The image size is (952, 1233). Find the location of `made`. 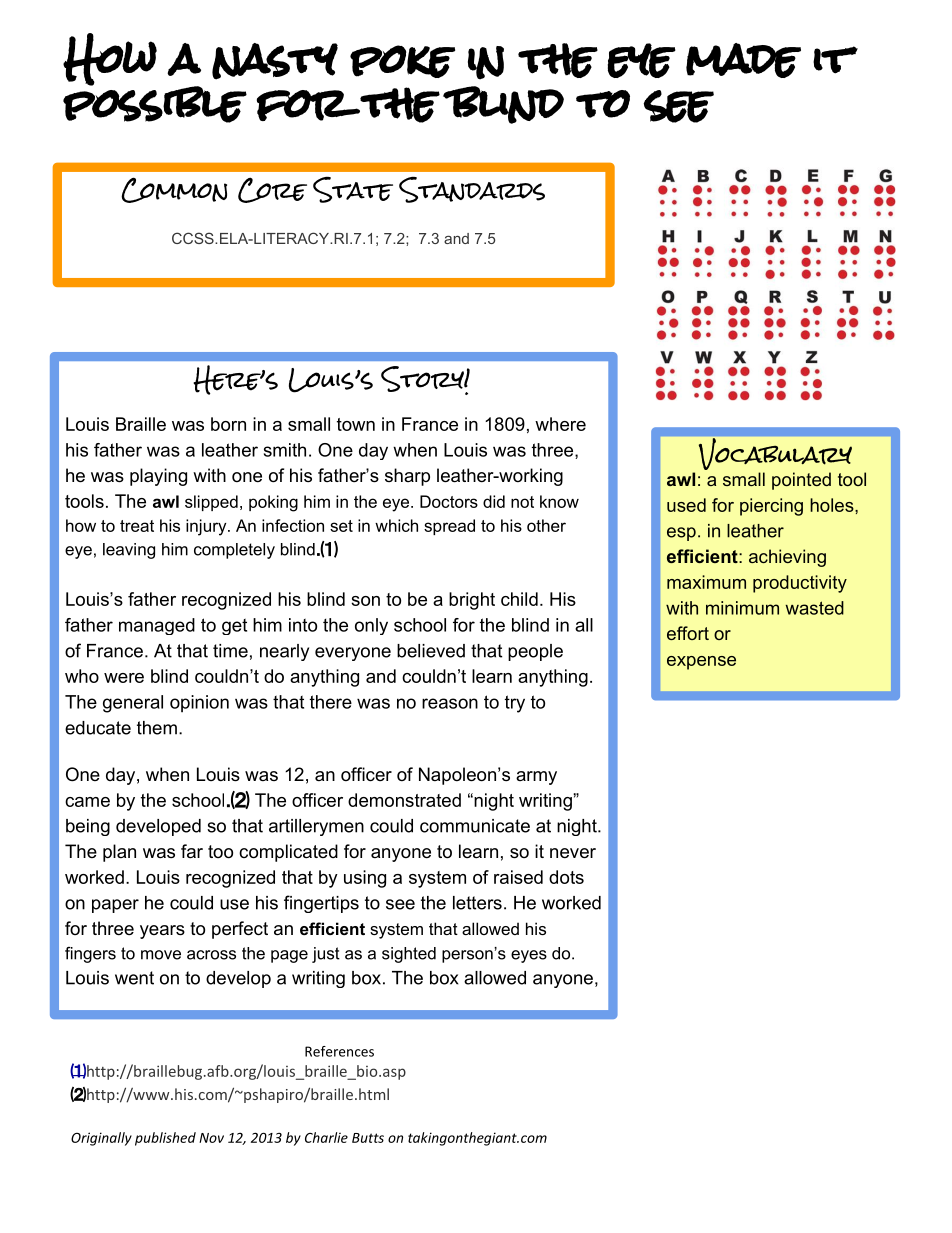

made is located at coordinates (743, 60).
